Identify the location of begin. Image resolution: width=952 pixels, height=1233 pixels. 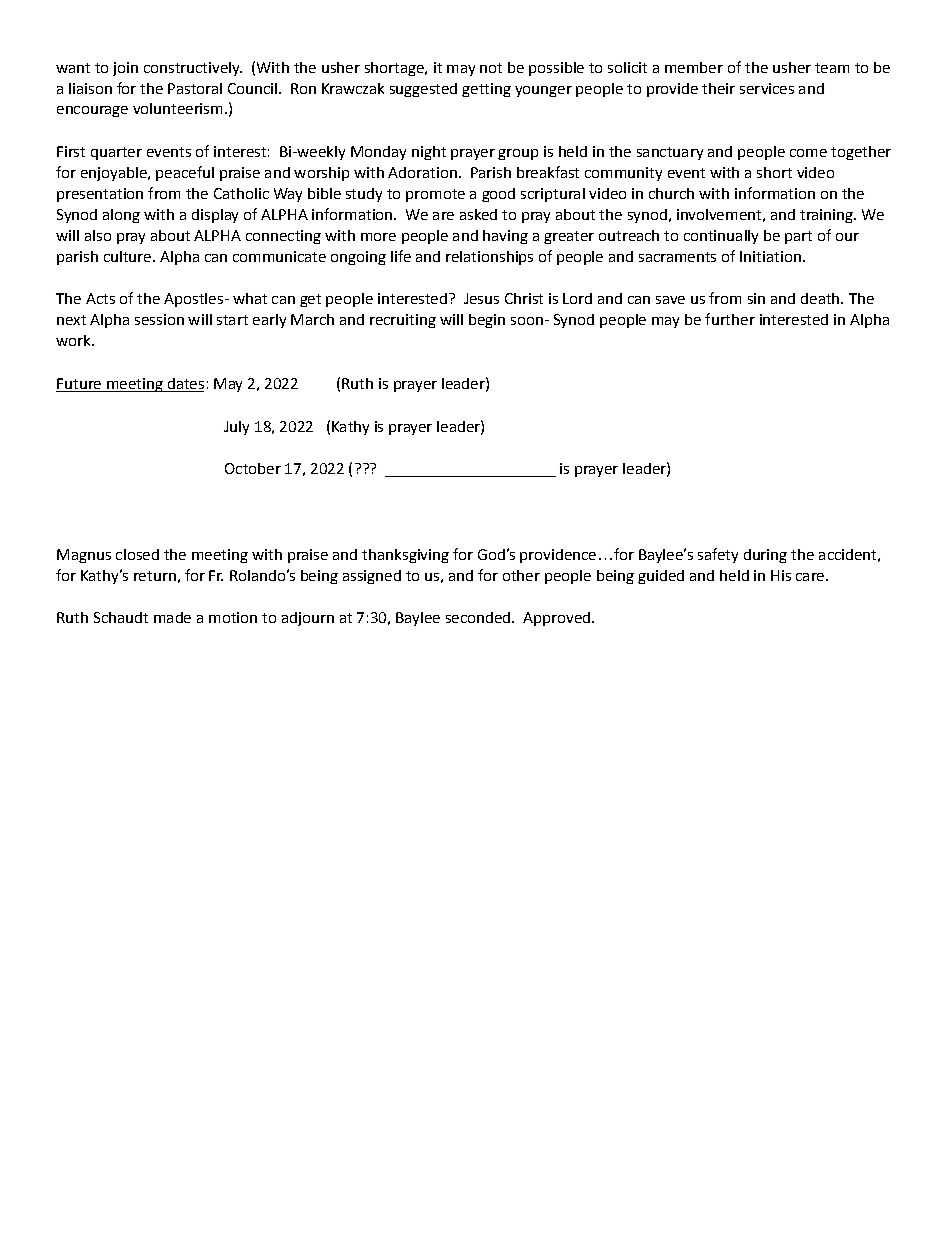
(487, 321).
